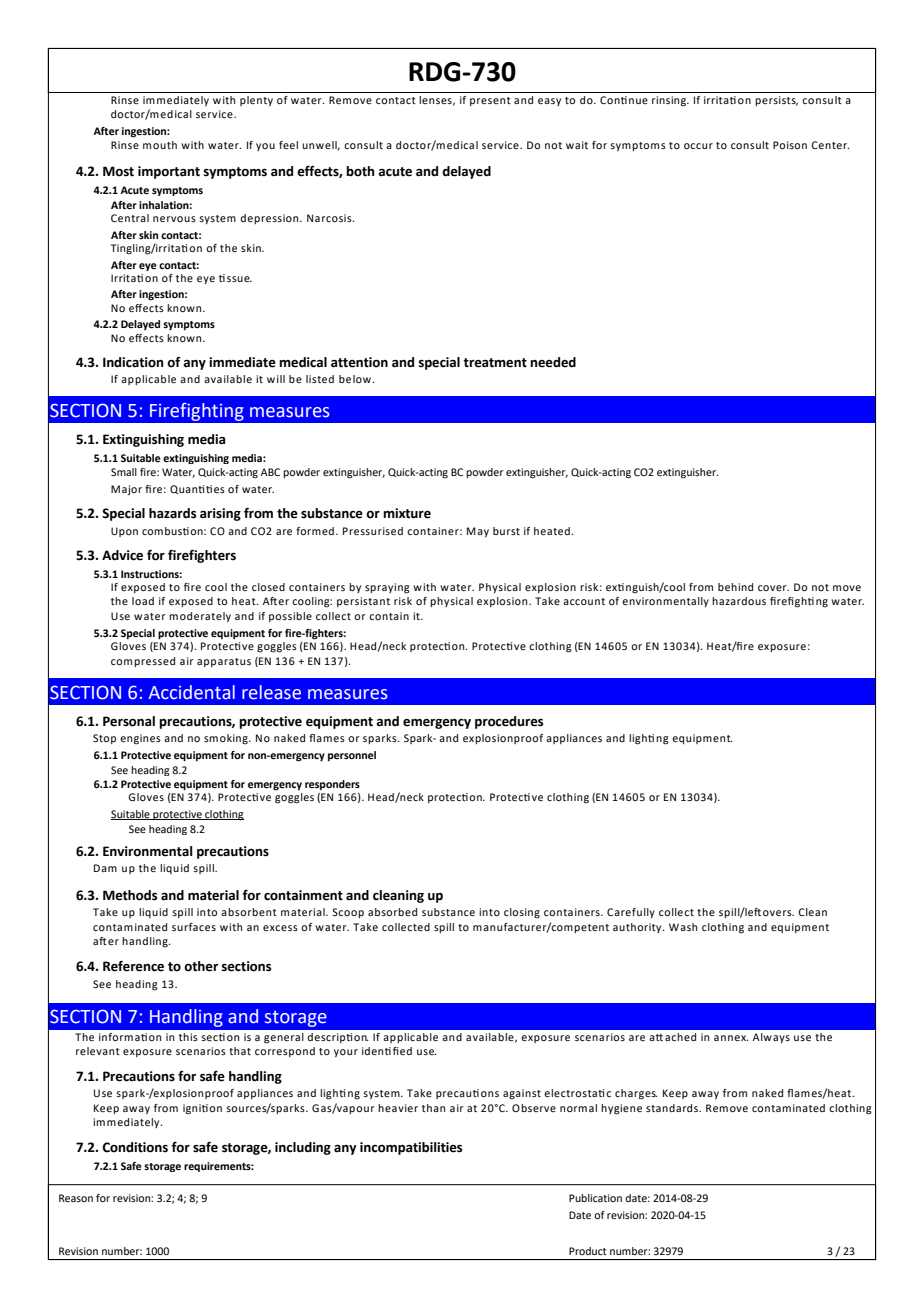  What do you see at coordinates (553, 362) in the page?
I see `needed` at bounding box center [553, 362].
